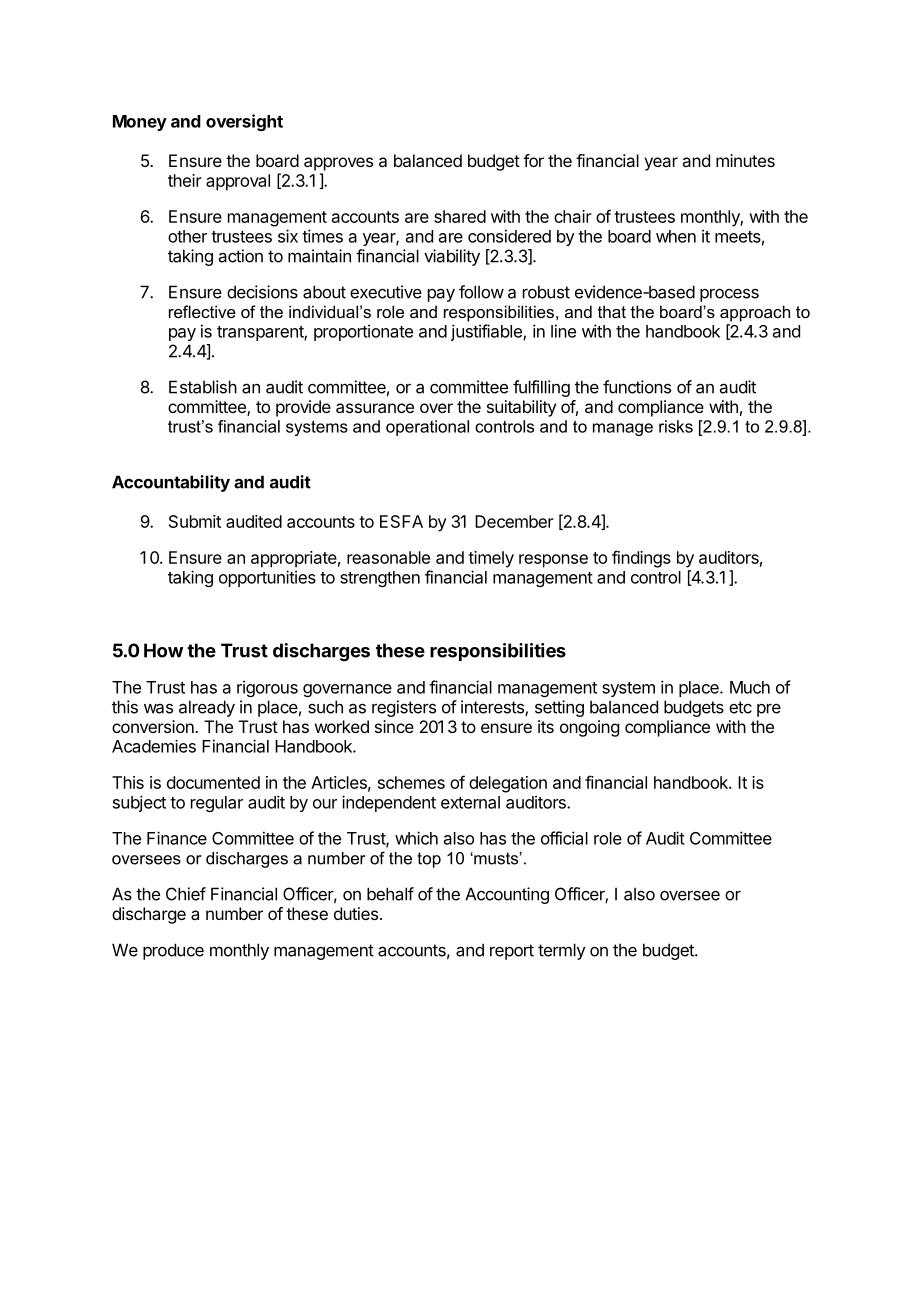  Describe the element at coordinates (533, 160) in the screenshot. I see `for` at that location.
